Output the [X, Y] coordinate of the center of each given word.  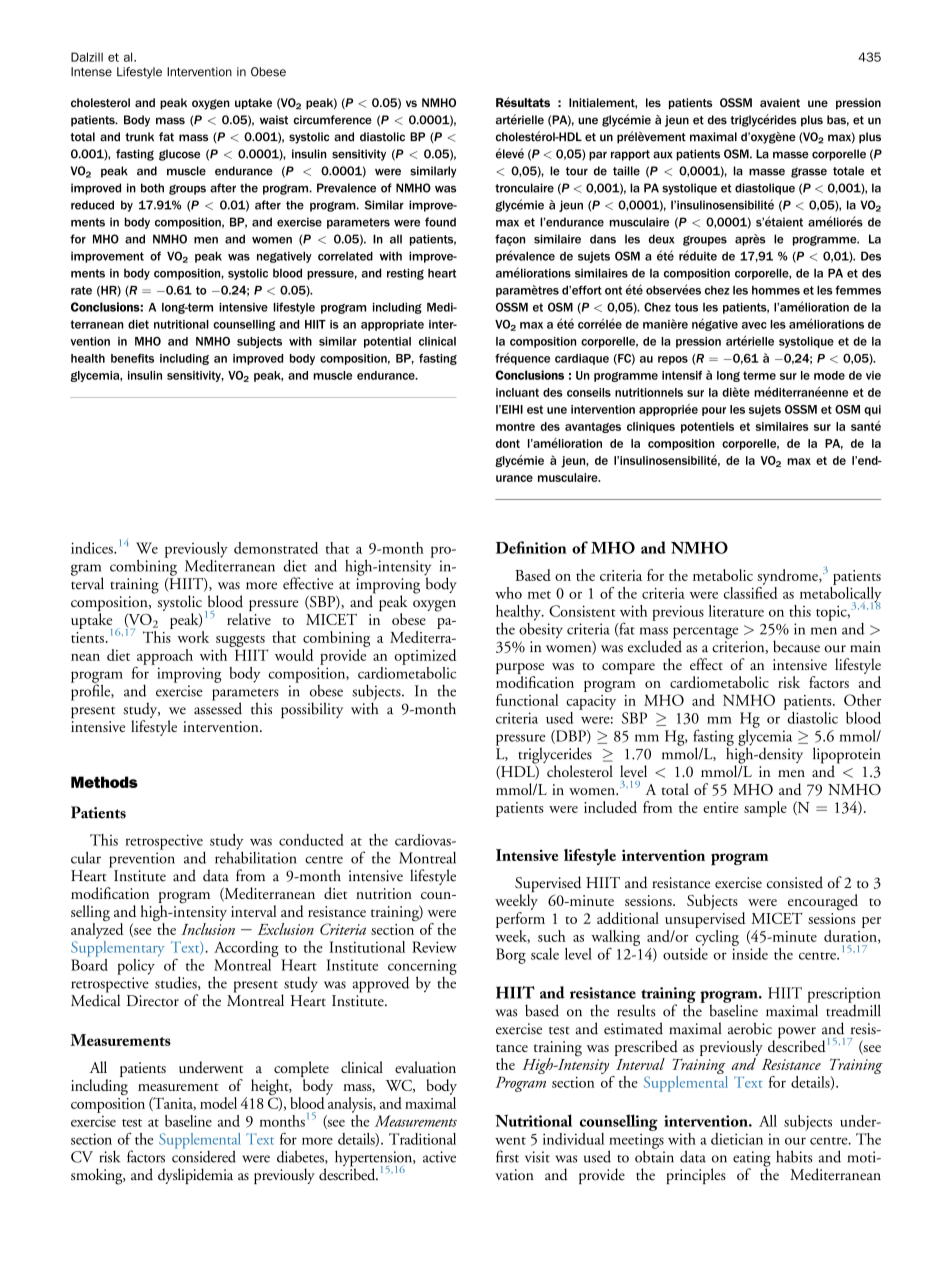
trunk [139, 137]
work [193, 637]
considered [204, 1155]
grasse [809, 172]
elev [507, 153]
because [796, 646]
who [508, 593]
